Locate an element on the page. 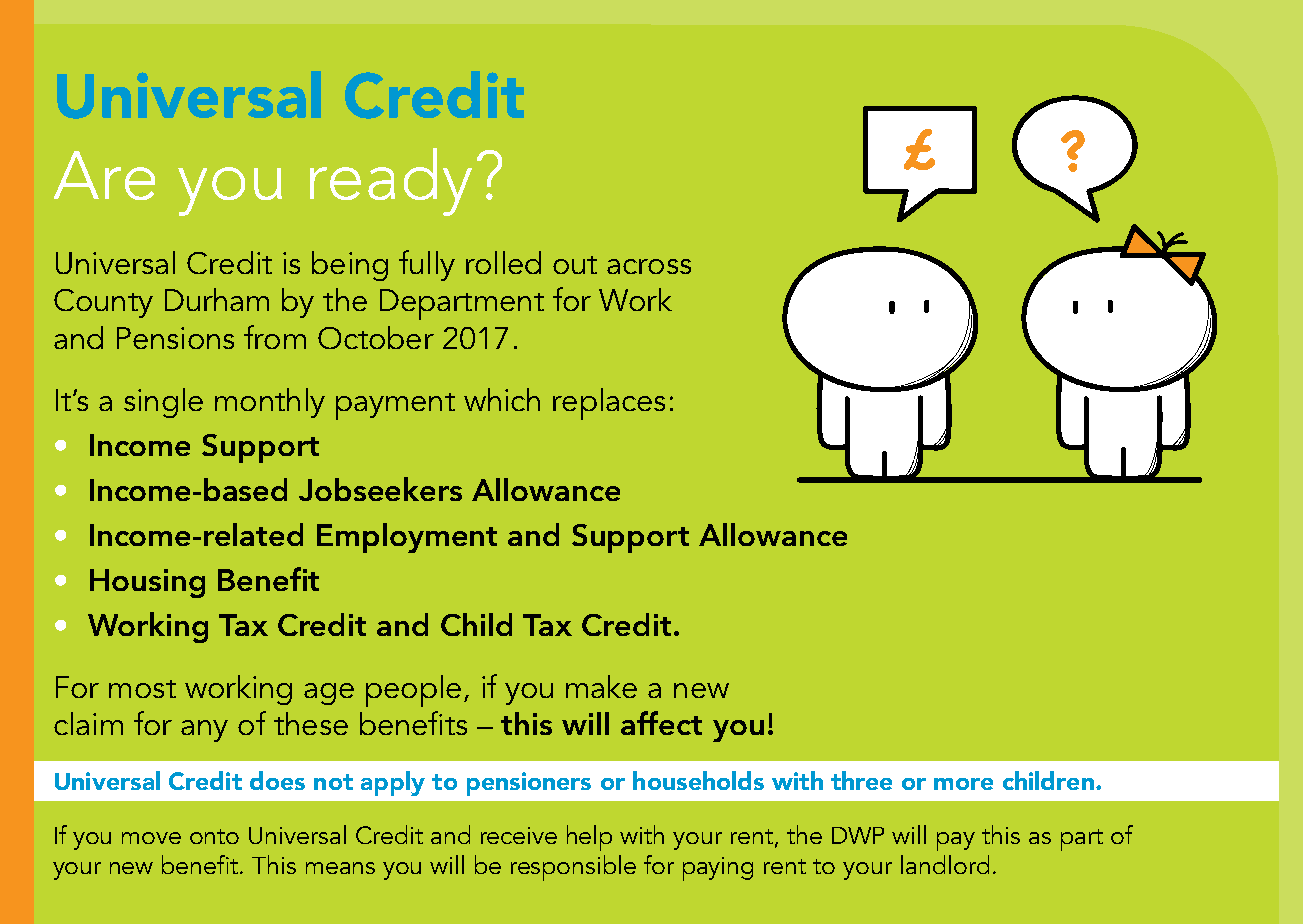 This document has height=924, width=1303. single is located at coordinates (163, 403).
